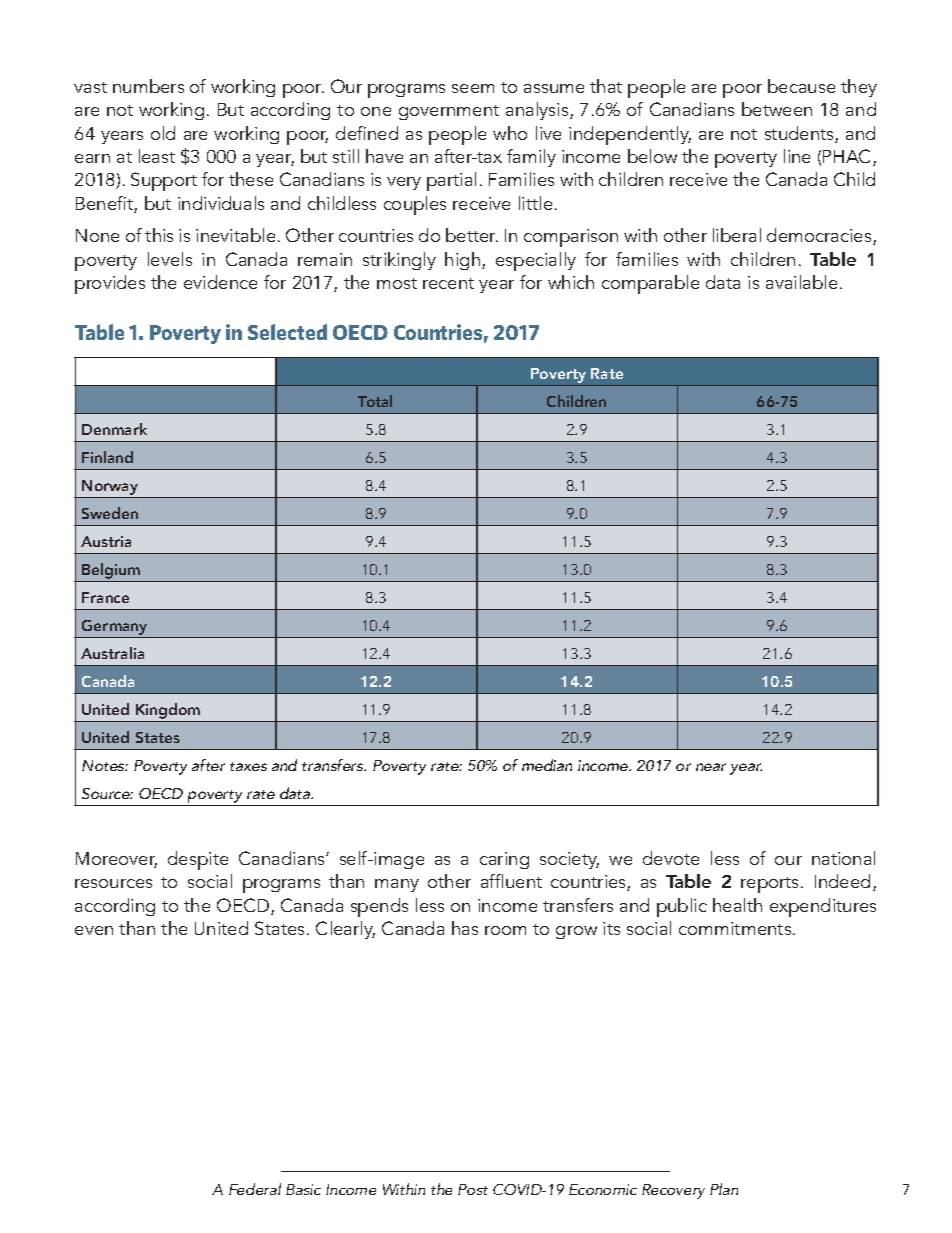 This screenshot has height=1233, width=952. I want to click on despite, so click(198, 860).
